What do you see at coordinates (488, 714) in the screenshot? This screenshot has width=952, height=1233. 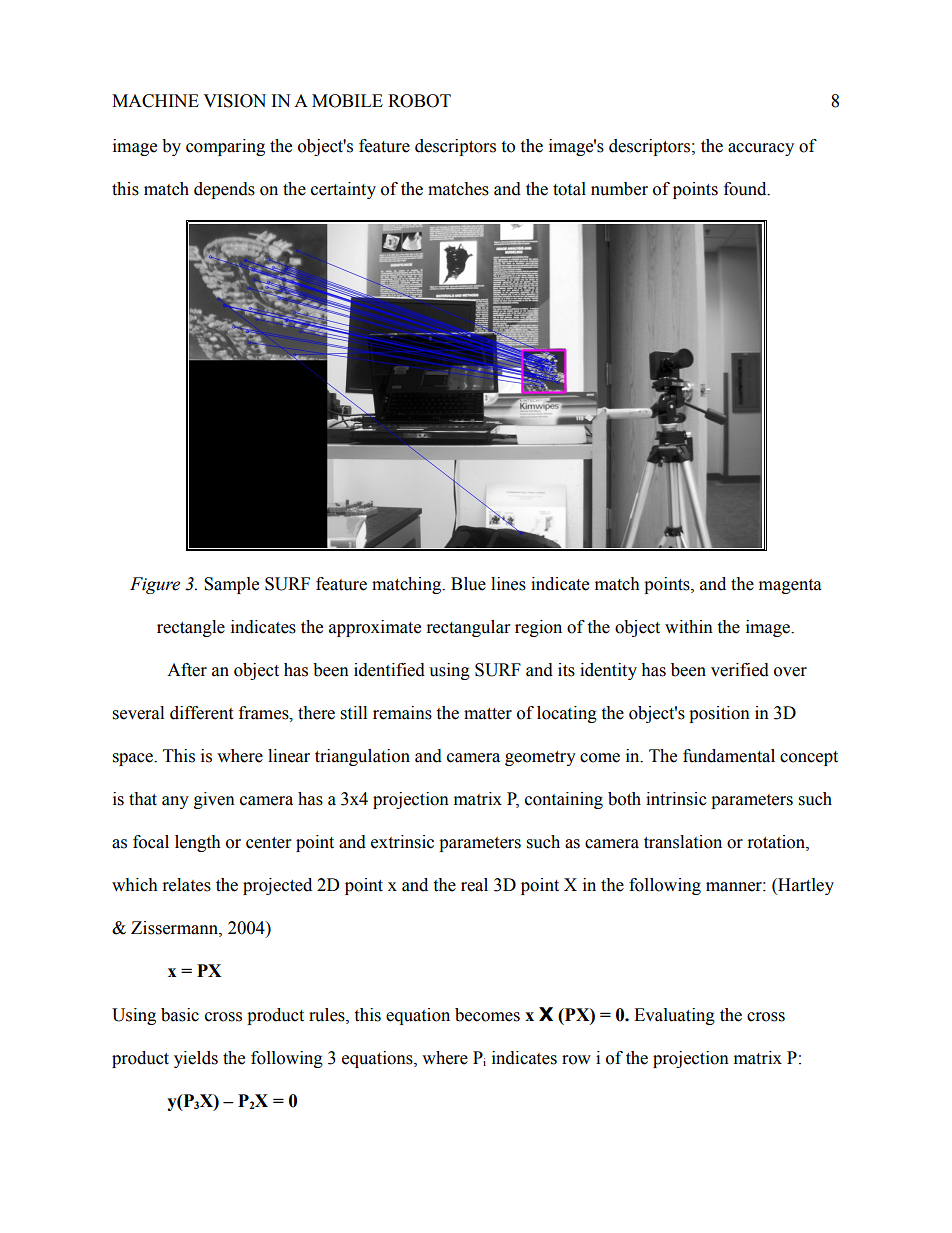 I see `matter` at bounding box center [488, 714].
